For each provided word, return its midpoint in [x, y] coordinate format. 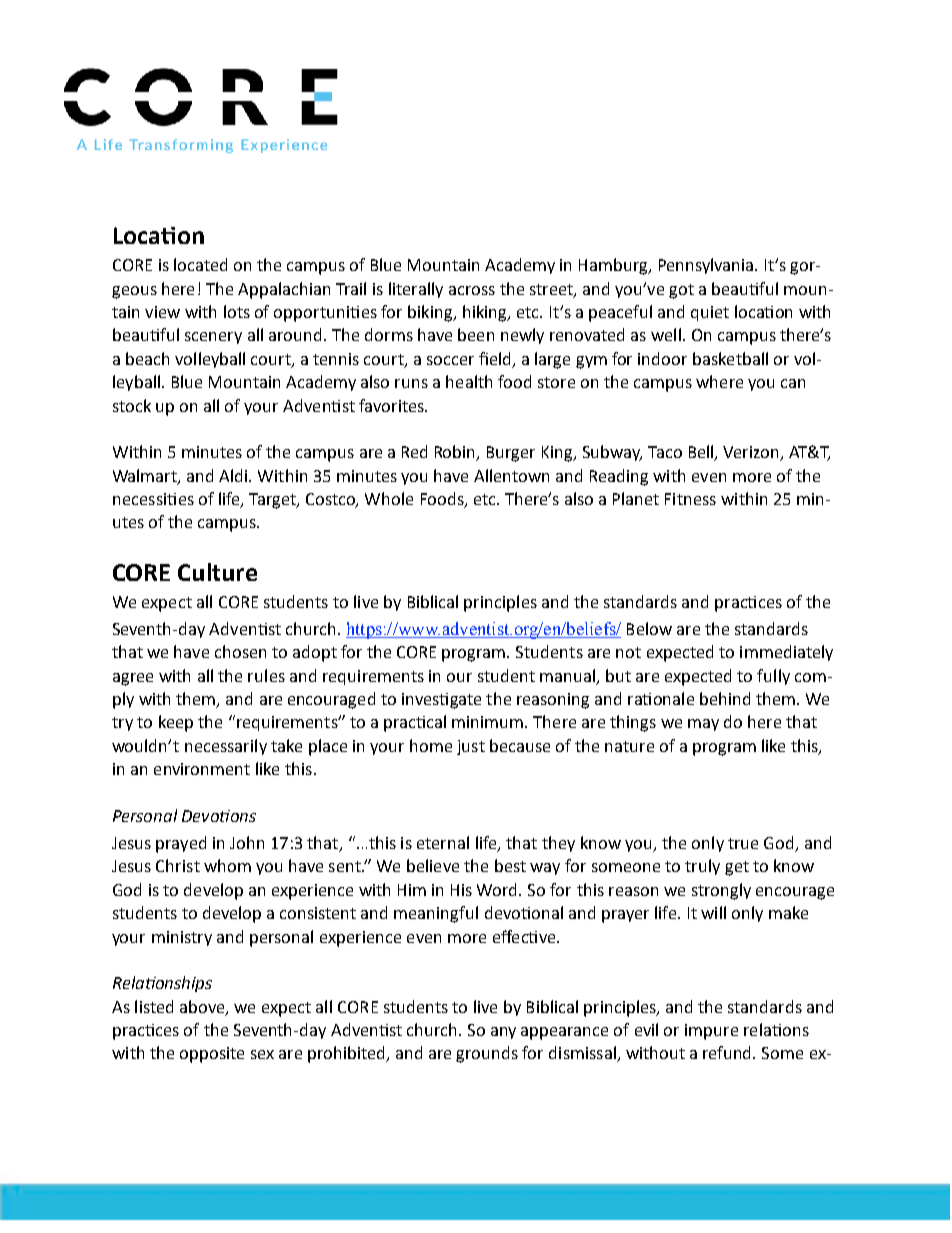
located [200, 264]
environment [202, 769]
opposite [212, 1055]
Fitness [690, 499]
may [703, 725]
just [471, 747]
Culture [217, 572]
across [472, 290]
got [681, 291]
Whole [389, 498]
